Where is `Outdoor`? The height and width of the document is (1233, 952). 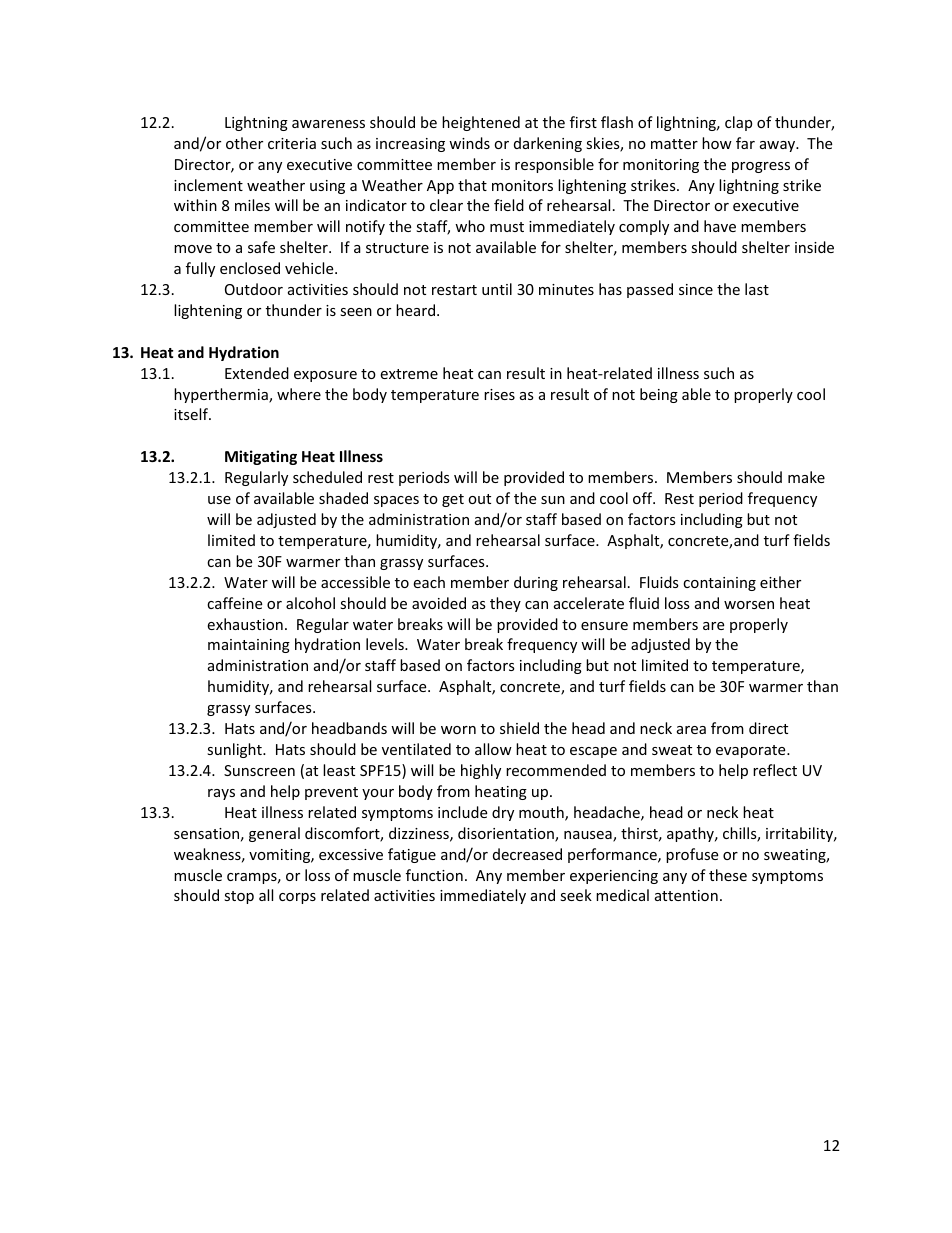
Outdoor is located at coordinates (254, 289).
